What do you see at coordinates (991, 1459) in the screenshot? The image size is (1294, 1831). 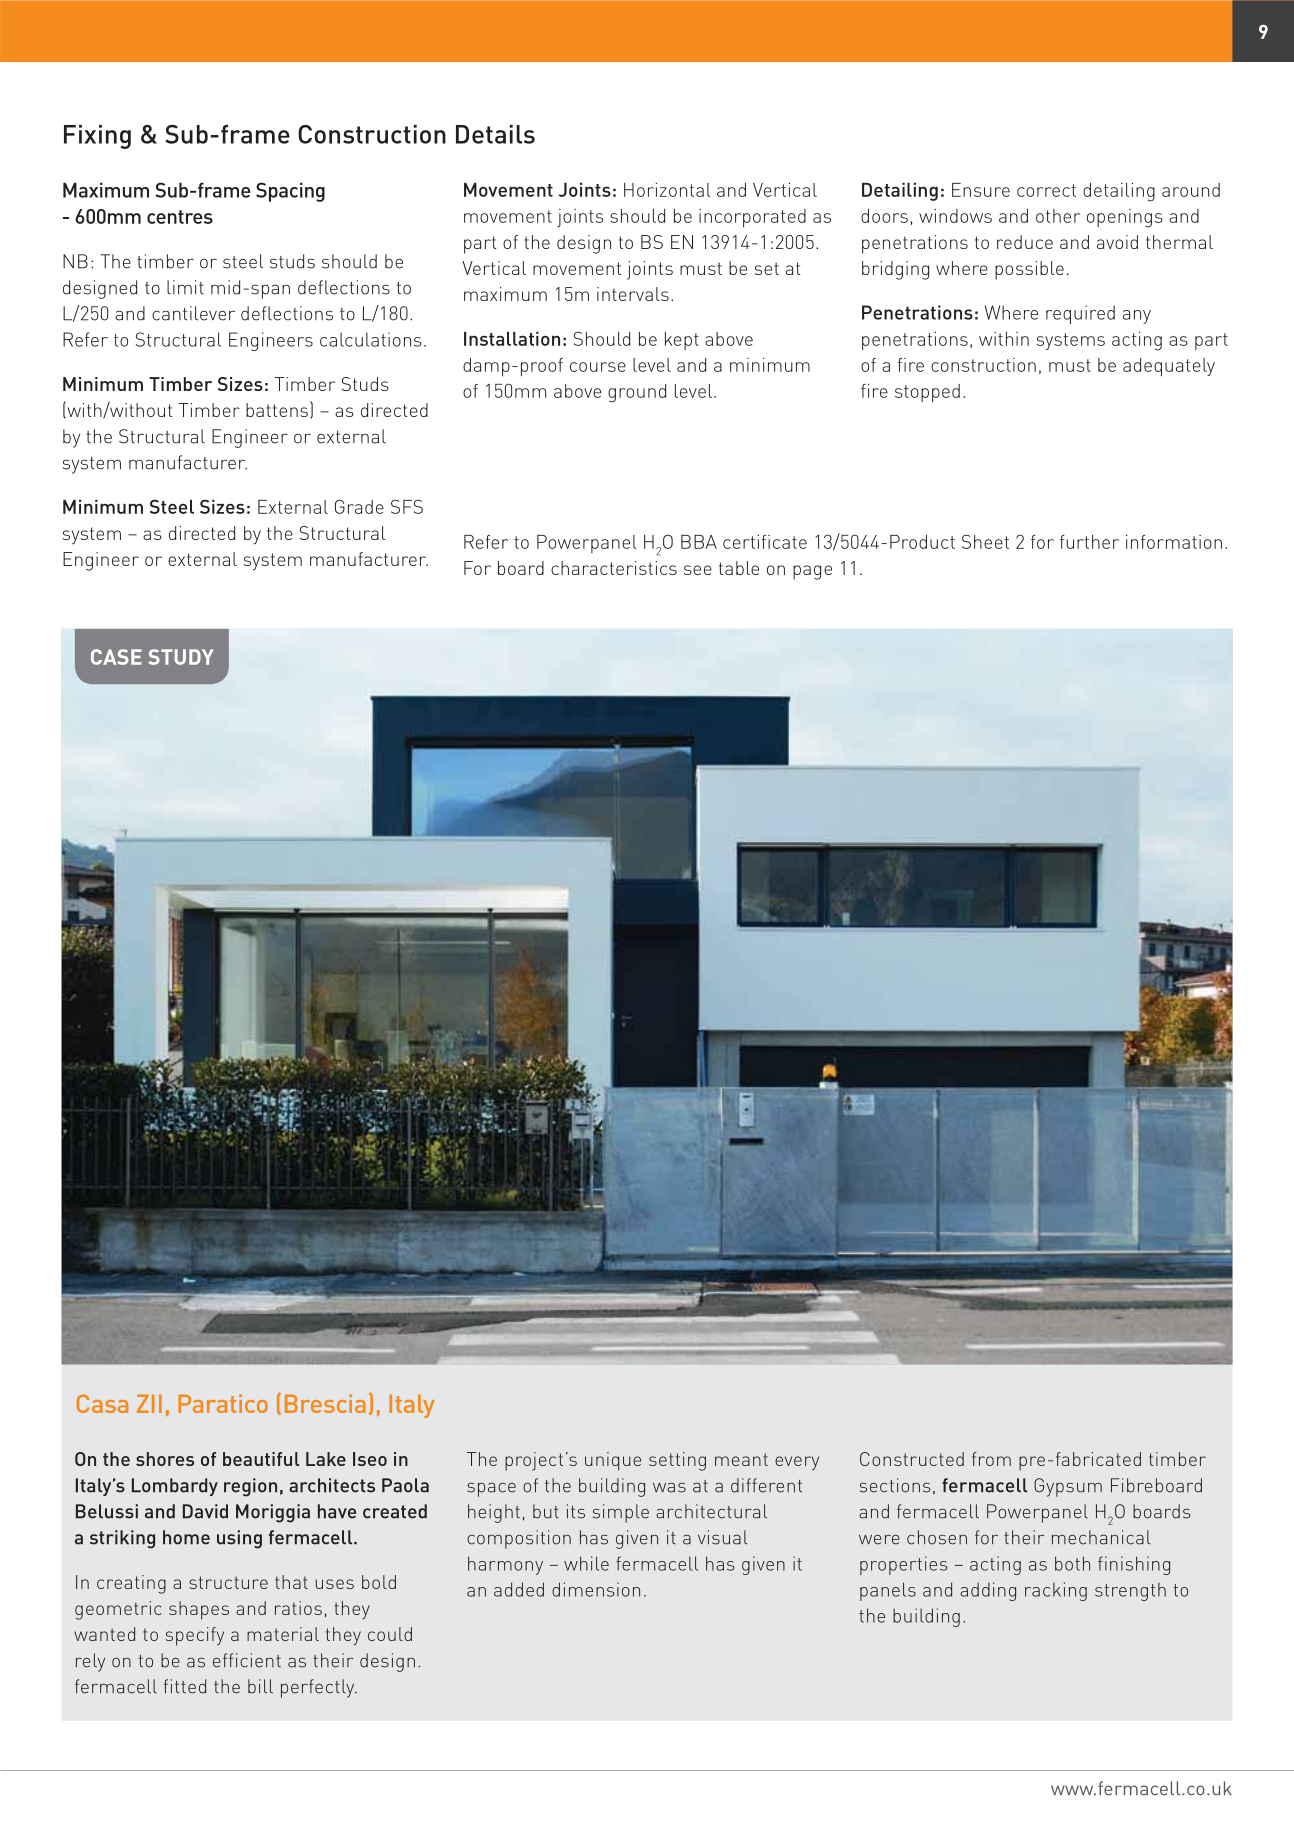 I see `from` at bounding box center [991, 1459].
